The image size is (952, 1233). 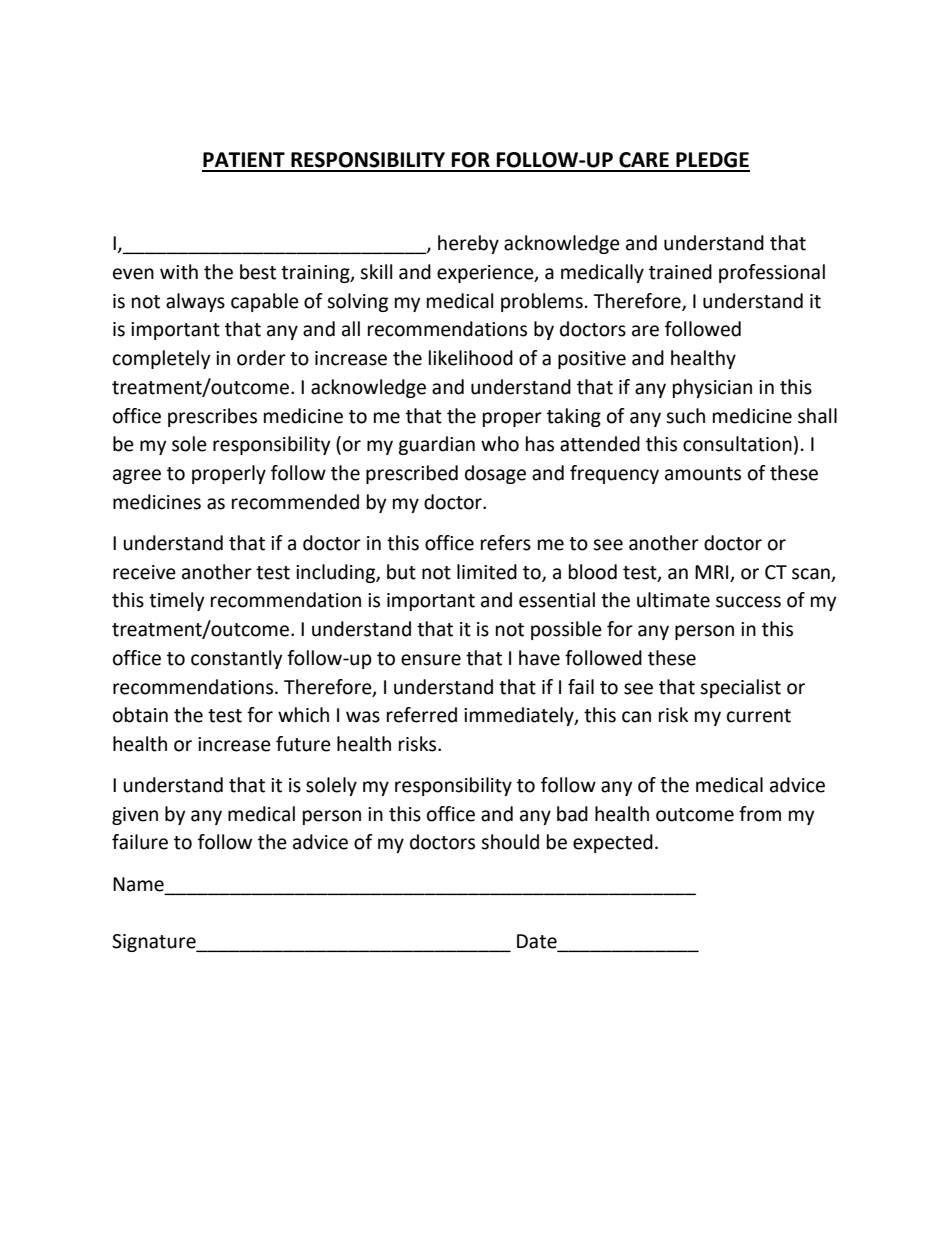 What do you see at coordinates (431, 660) in the document?
I see `ensure` at bounding box center [431, 660].
